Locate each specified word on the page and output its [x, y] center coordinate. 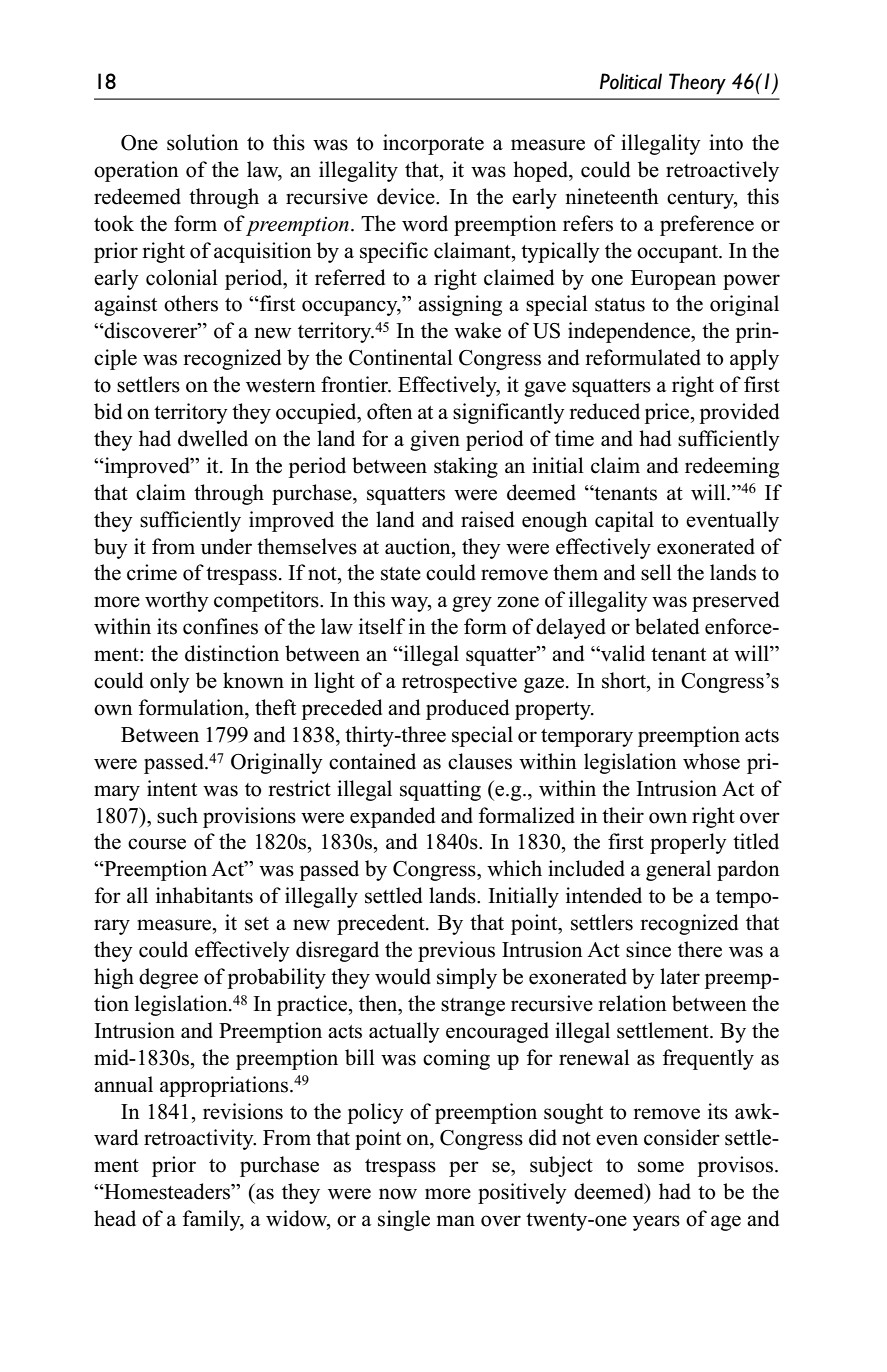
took [114, 223]
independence [630, 332]
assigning [460, 305]
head [115, 1218]
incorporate [433, 144]
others [191, 303]
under [226, 546]
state [401, 574]
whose [711, 761]
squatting [440, 790]
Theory [697, 83]
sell [656, 572]
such [177, 815]
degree [168, 978]
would [403, 976]
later [680, 976]
